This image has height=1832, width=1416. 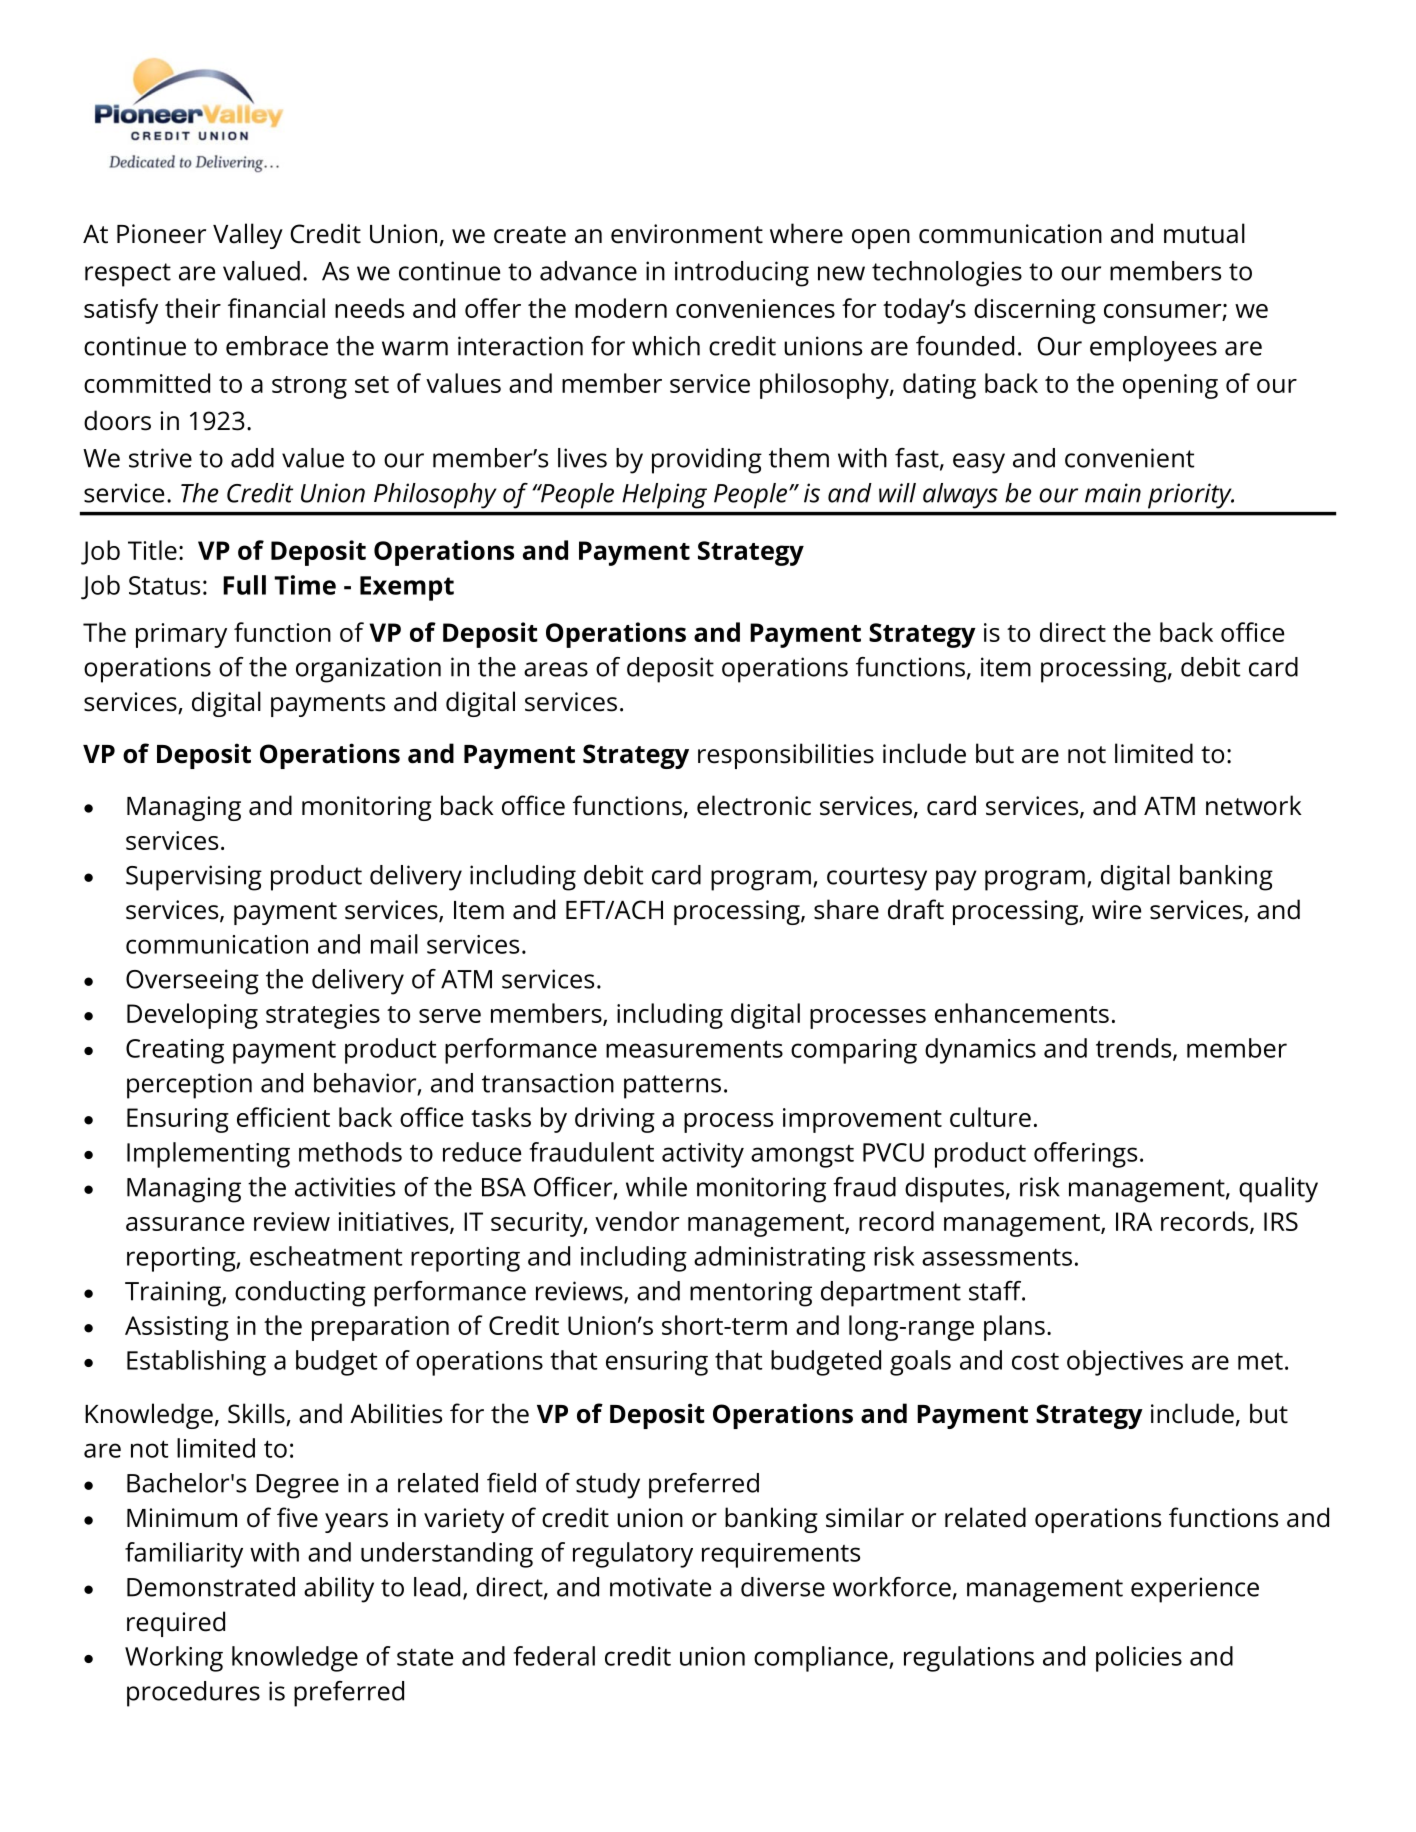 I want to click on financial, so click(x=276, y=308).
